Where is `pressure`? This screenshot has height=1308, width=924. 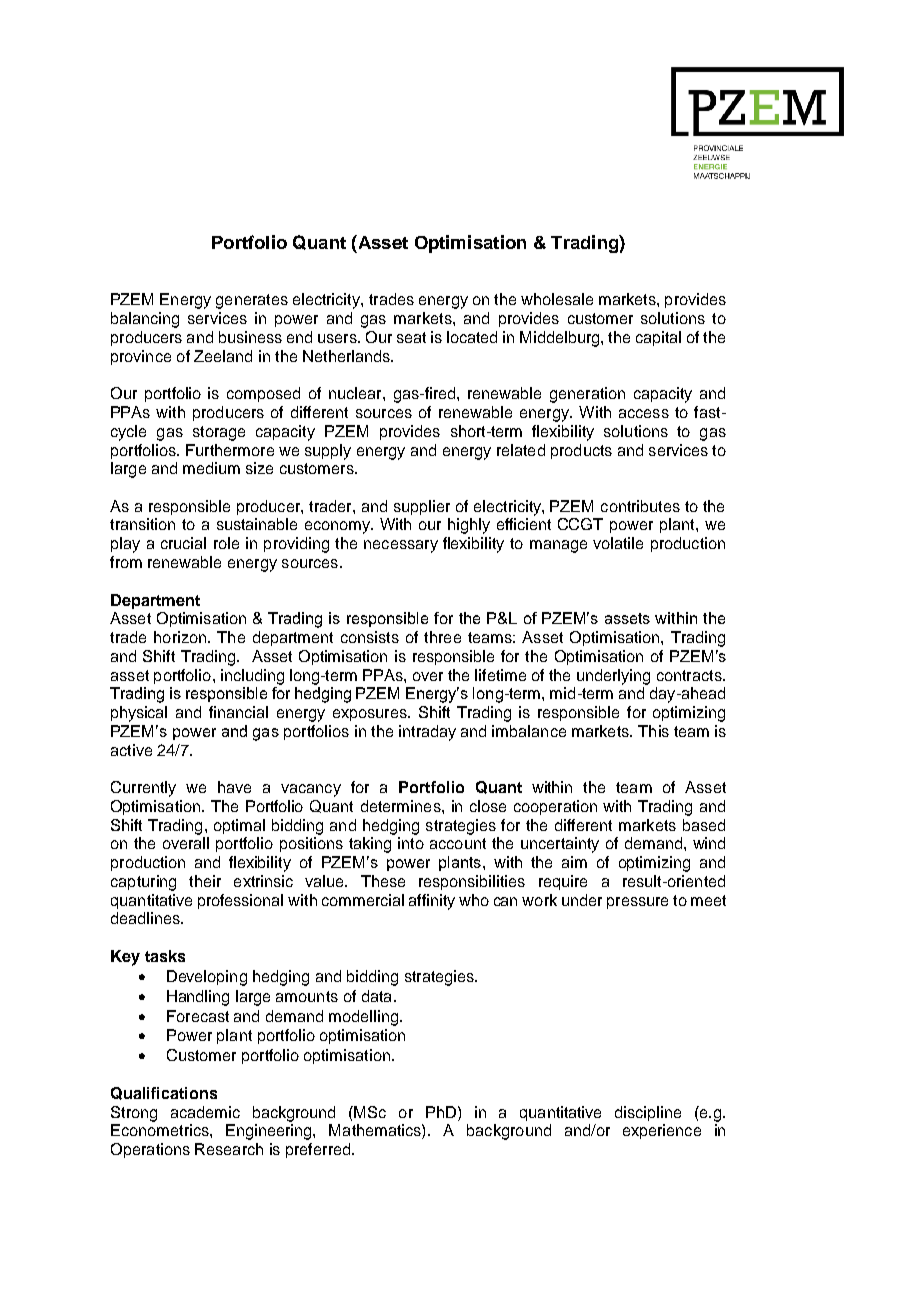
pressure is located at coordinates (637, 903).
